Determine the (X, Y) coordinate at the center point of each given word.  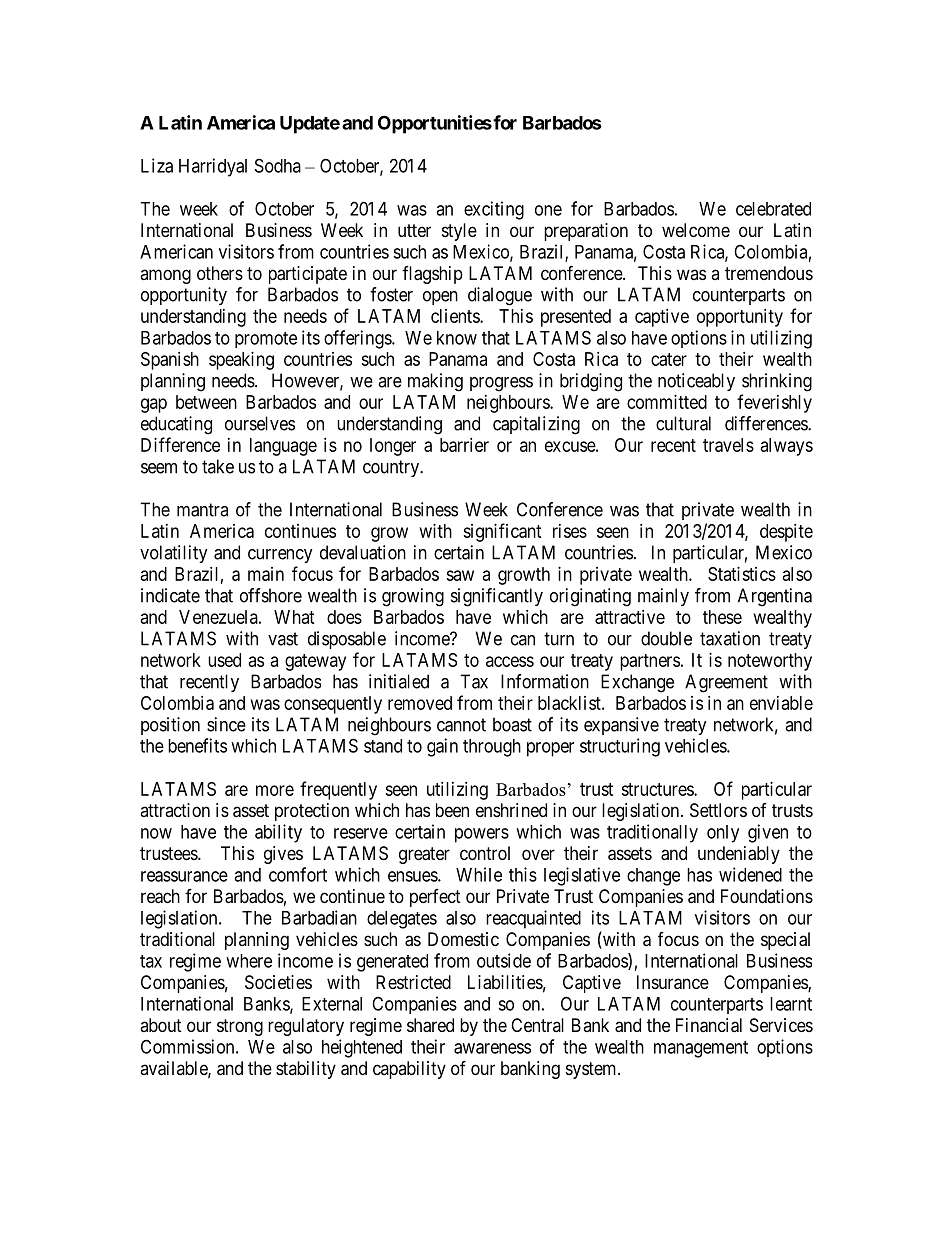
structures (658, 789)
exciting (494, 210)
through (492, 748)
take (218, 466)
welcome (696, 230)
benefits (197, 745)
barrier (464, 445)
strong (240, 1027)
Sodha (278, 165)
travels (728, 445)
